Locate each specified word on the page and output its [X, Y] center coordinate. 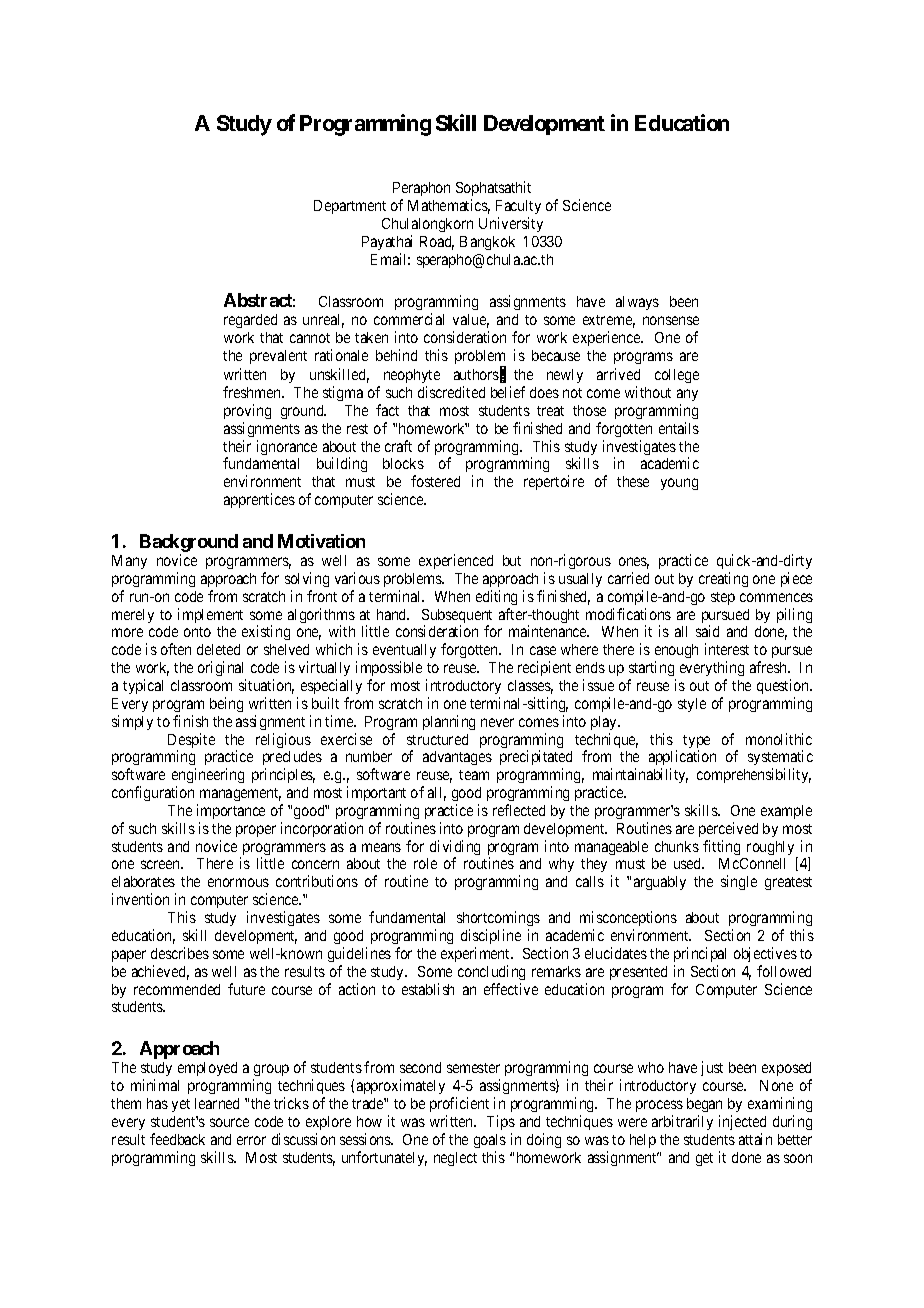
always [637, 303]
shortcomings [498, 918]
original [220, 668]
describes [180, 953]
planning [449, 722]
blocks [403, 463]
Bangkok [487, 243]
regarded [250, 321]
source [229, 1122]
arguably [660, 883]
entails [679, 428]
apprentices [259, 500]
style [692, 705]
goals [490, 1141]
